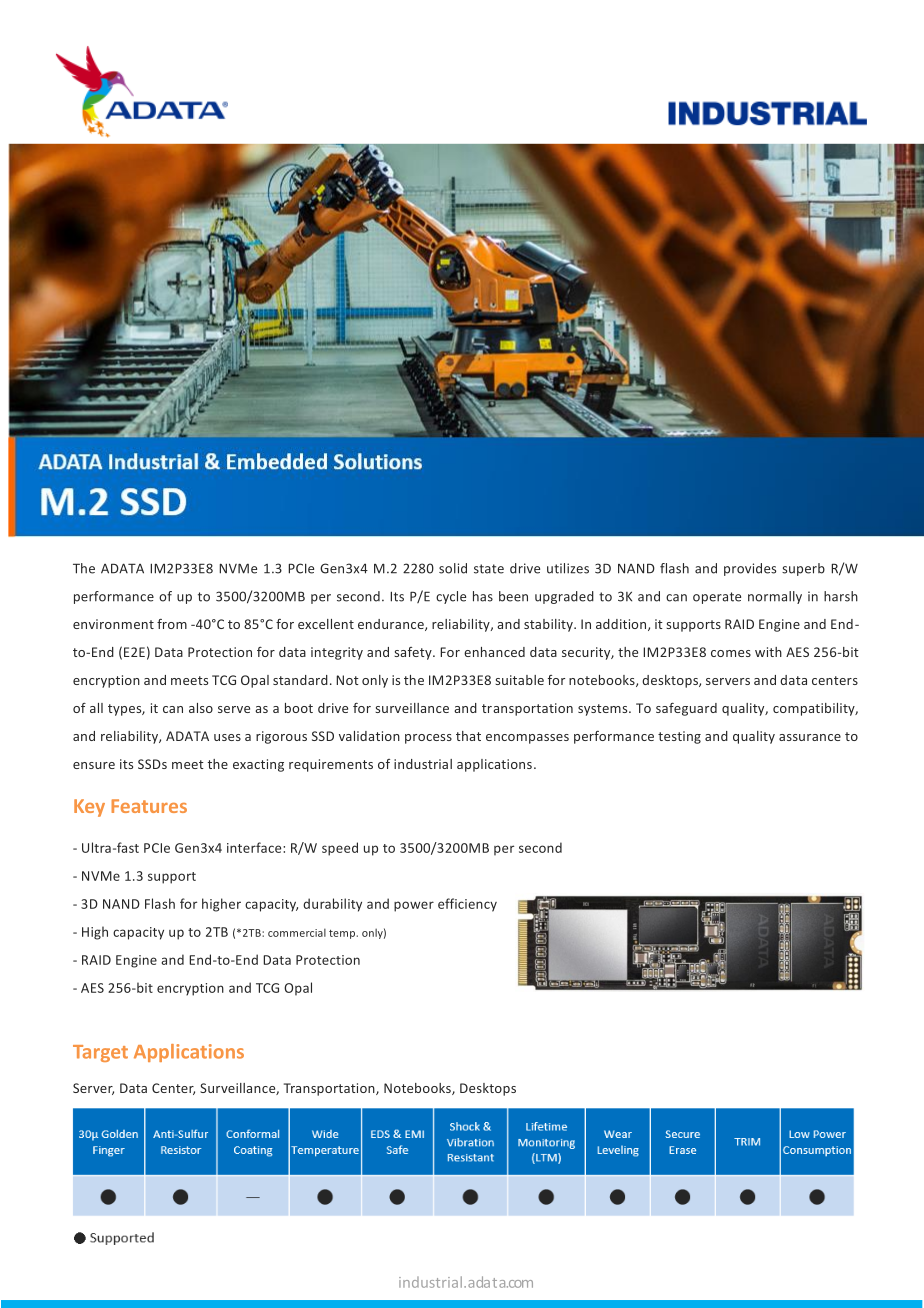  Describe the element at coordinates (172, 624) in the screenshot. I see `from` at that location.
